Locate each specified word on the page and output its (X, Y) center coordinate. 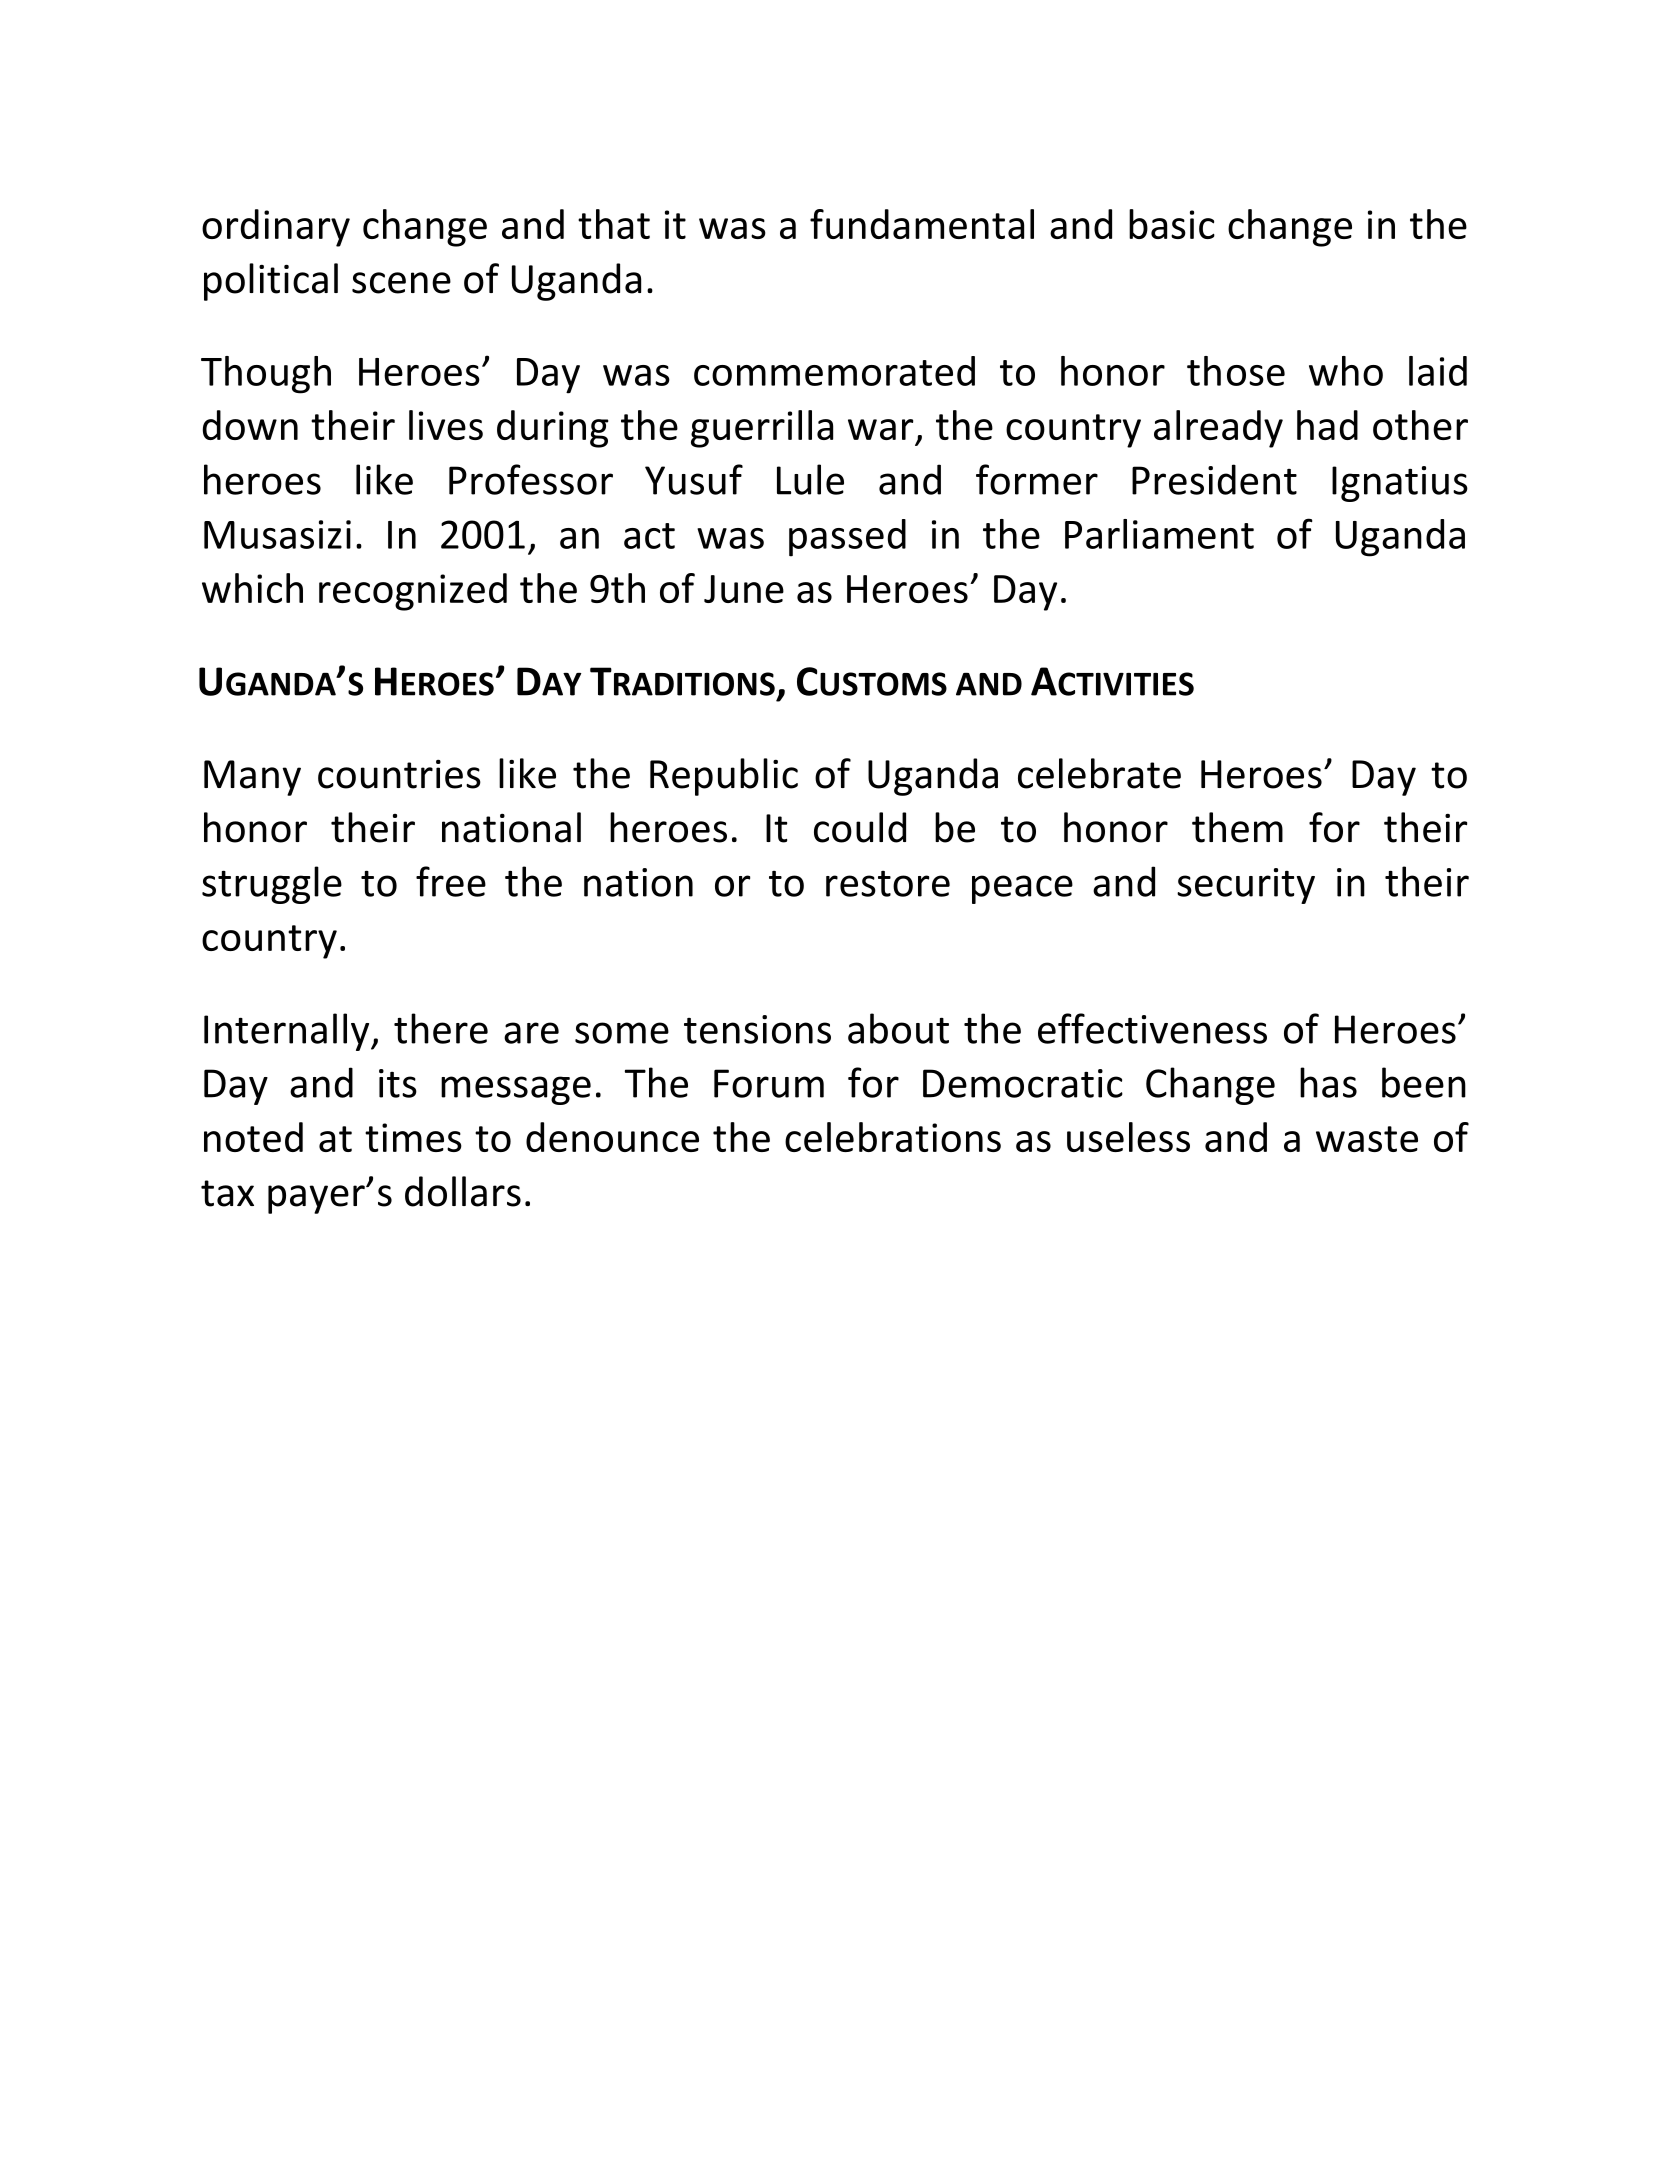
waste (1367, 1139)
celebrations (893, 1137)
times (413, 1137)
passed (847, 538)
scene (401, 283)
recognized (413, 592)
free (451, 881)
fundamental (922, 224)
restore (888, 884)
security (1246, 886)
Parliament (1159, 534)
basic (1172, 224)
